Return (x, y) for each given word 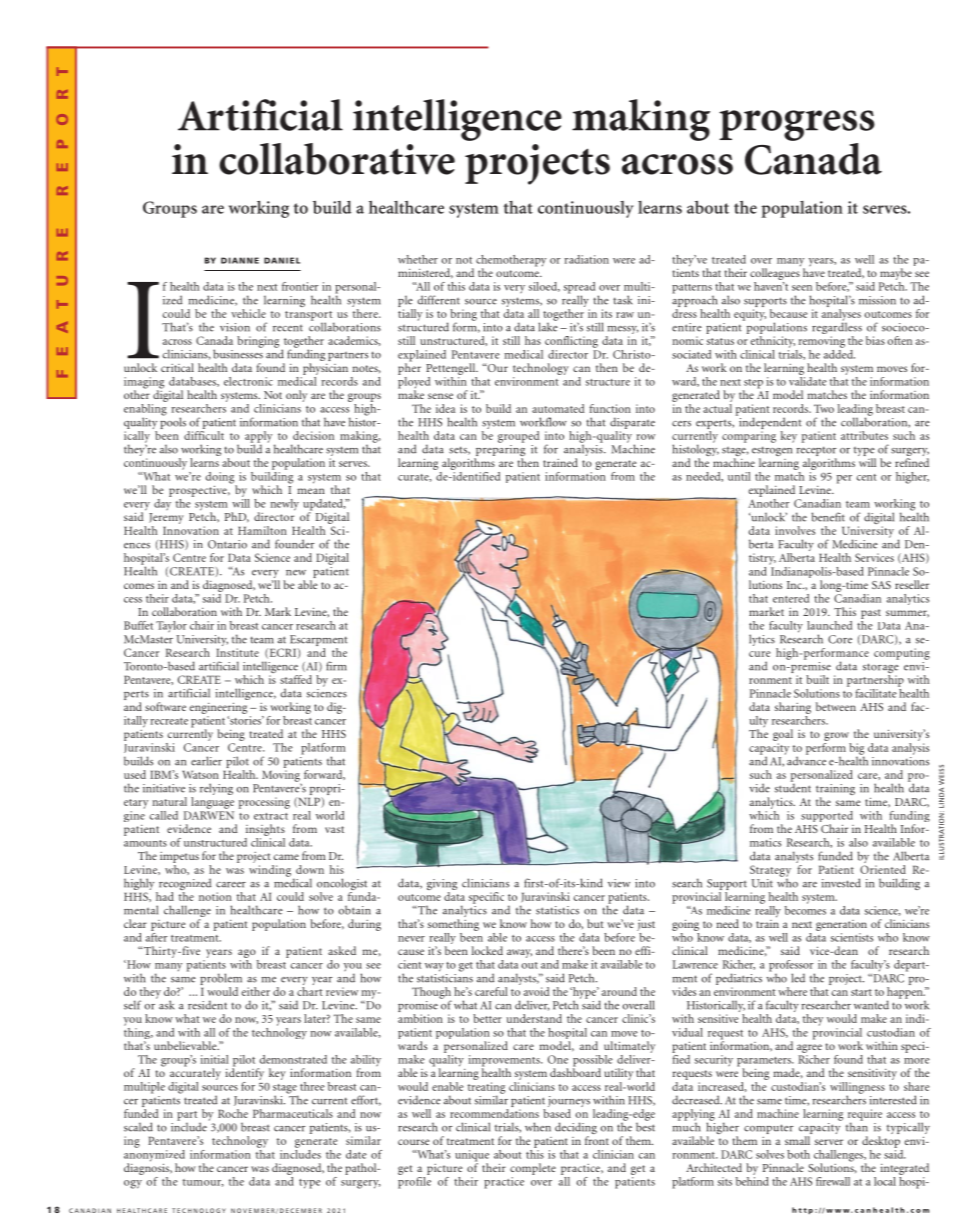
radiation (587, 259)
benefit (828, 517)
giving (442, 886)
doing (221, 479)
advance (805, 760)
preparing (499, 450)
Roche (233, 1113)
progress (797, 125)
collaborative (337, 159)
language (212, 803)
